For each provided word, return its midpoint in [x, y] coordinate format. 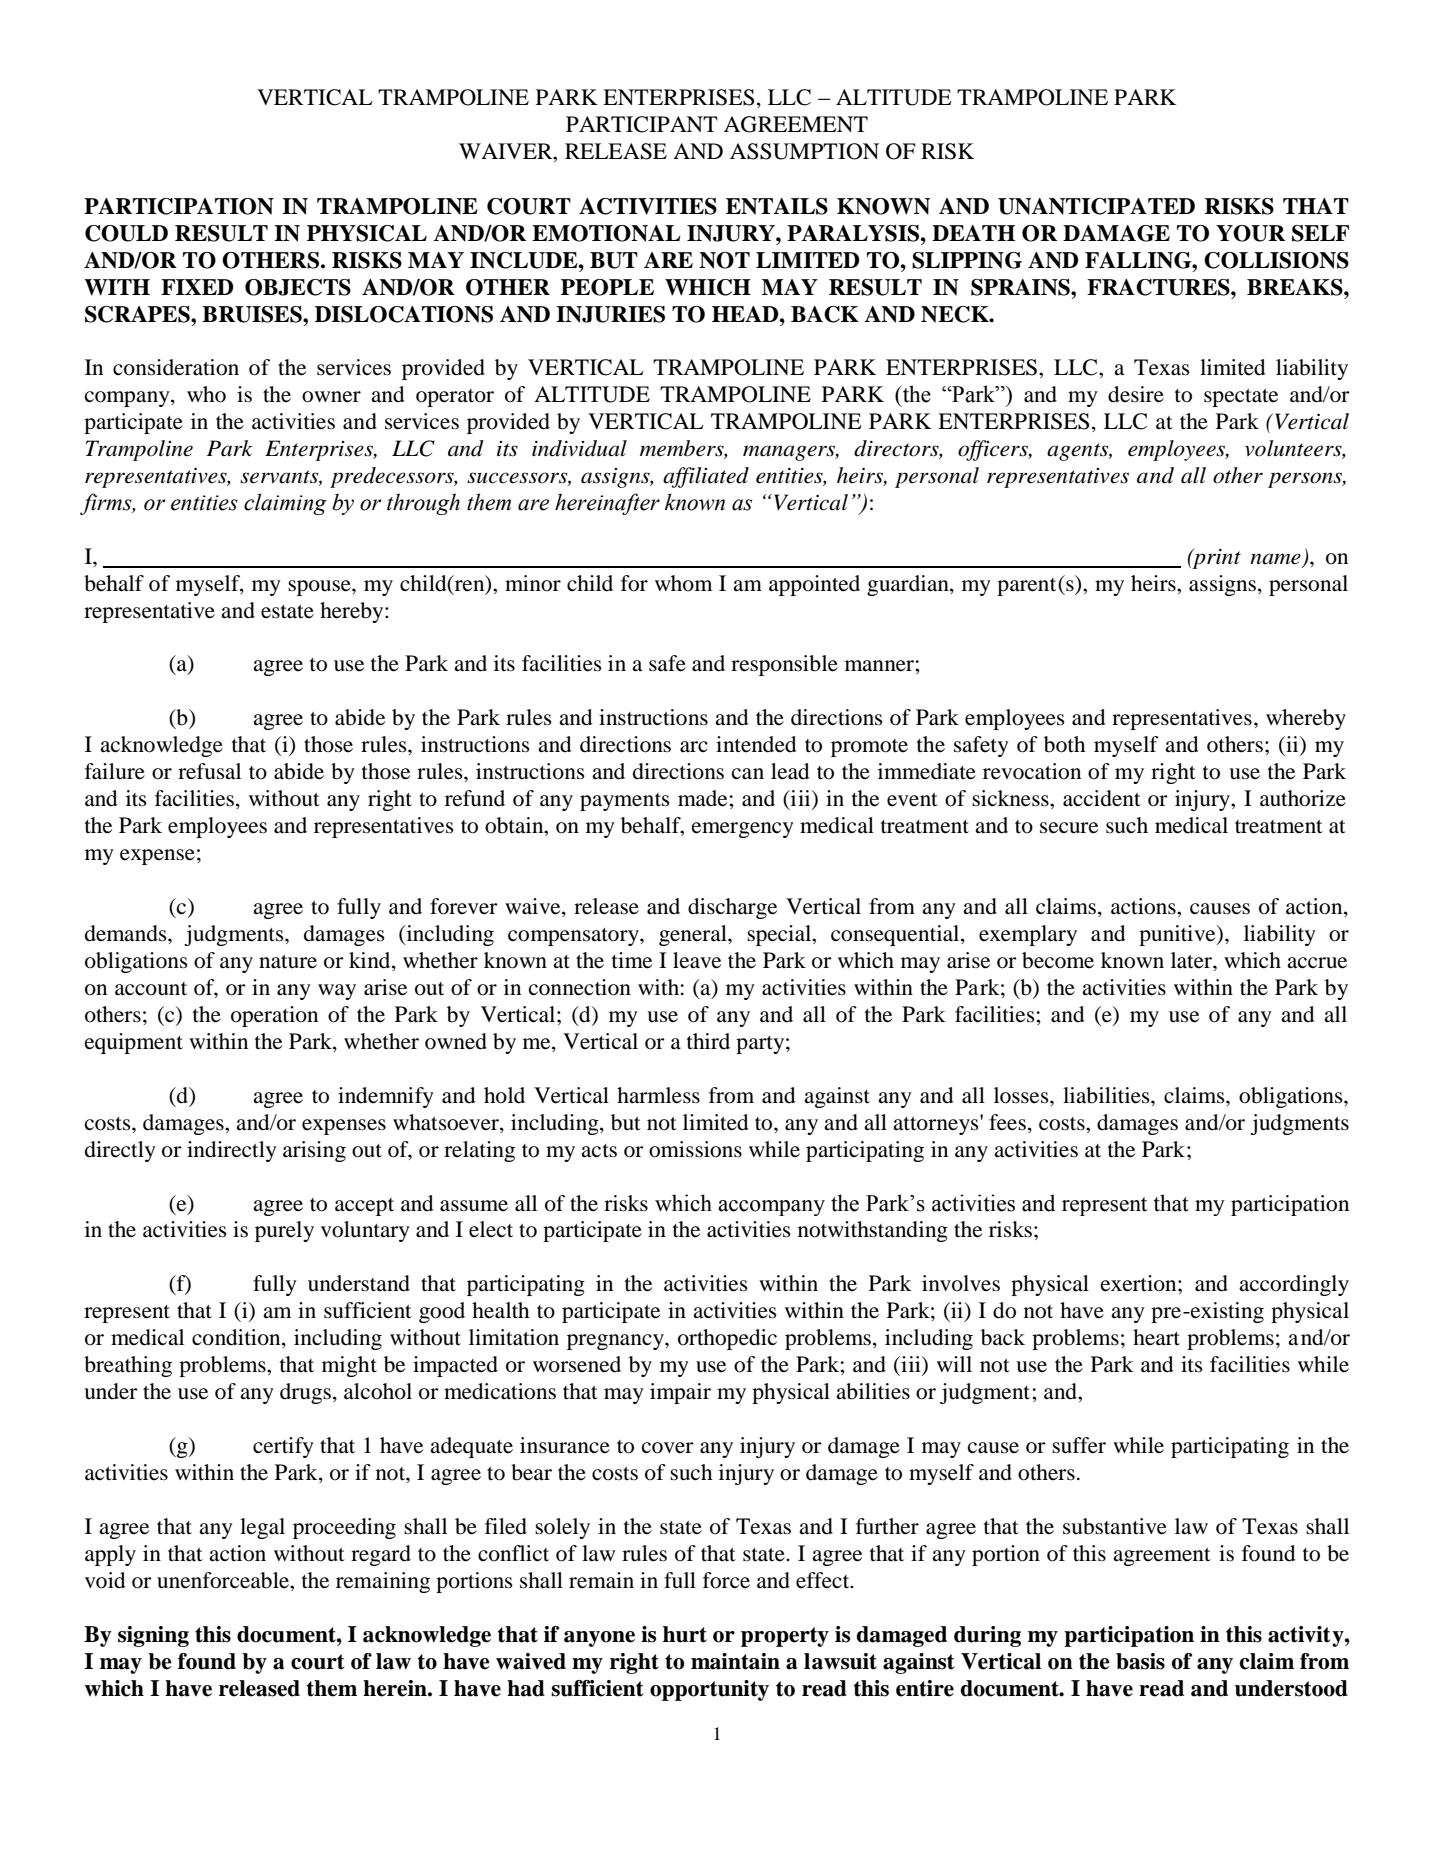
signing [153, 1636]
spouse [320, 588]
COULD [126, 233]
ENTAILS [777, 206]
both [1064, 744]
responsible [784, 665]
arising [314, 1151]
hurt [685, 1634]
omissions [695, 1149]
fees [1009, 1122]
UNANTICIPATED [1096, 206]
